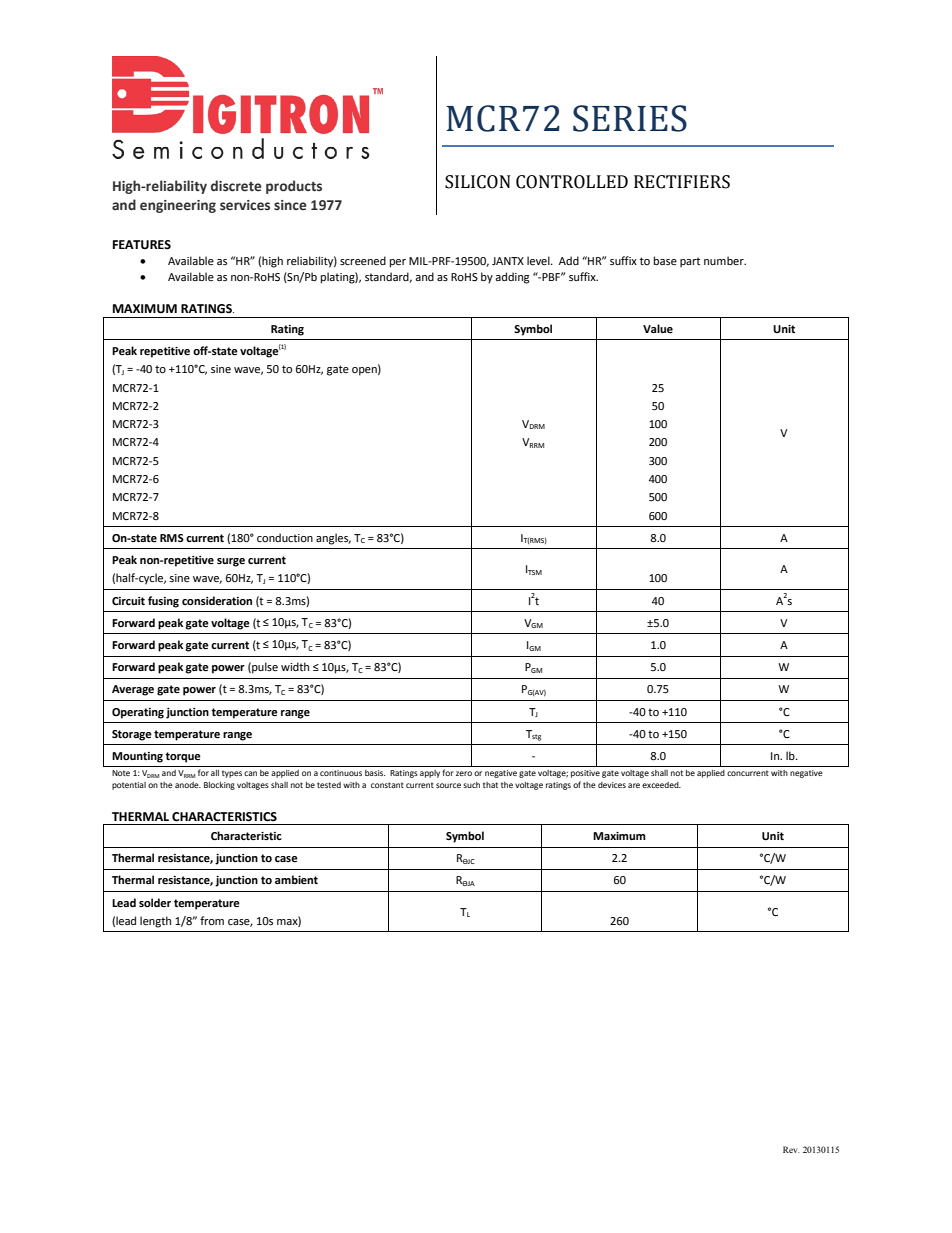  I want to click on FEATURES, so click(142, 245).
